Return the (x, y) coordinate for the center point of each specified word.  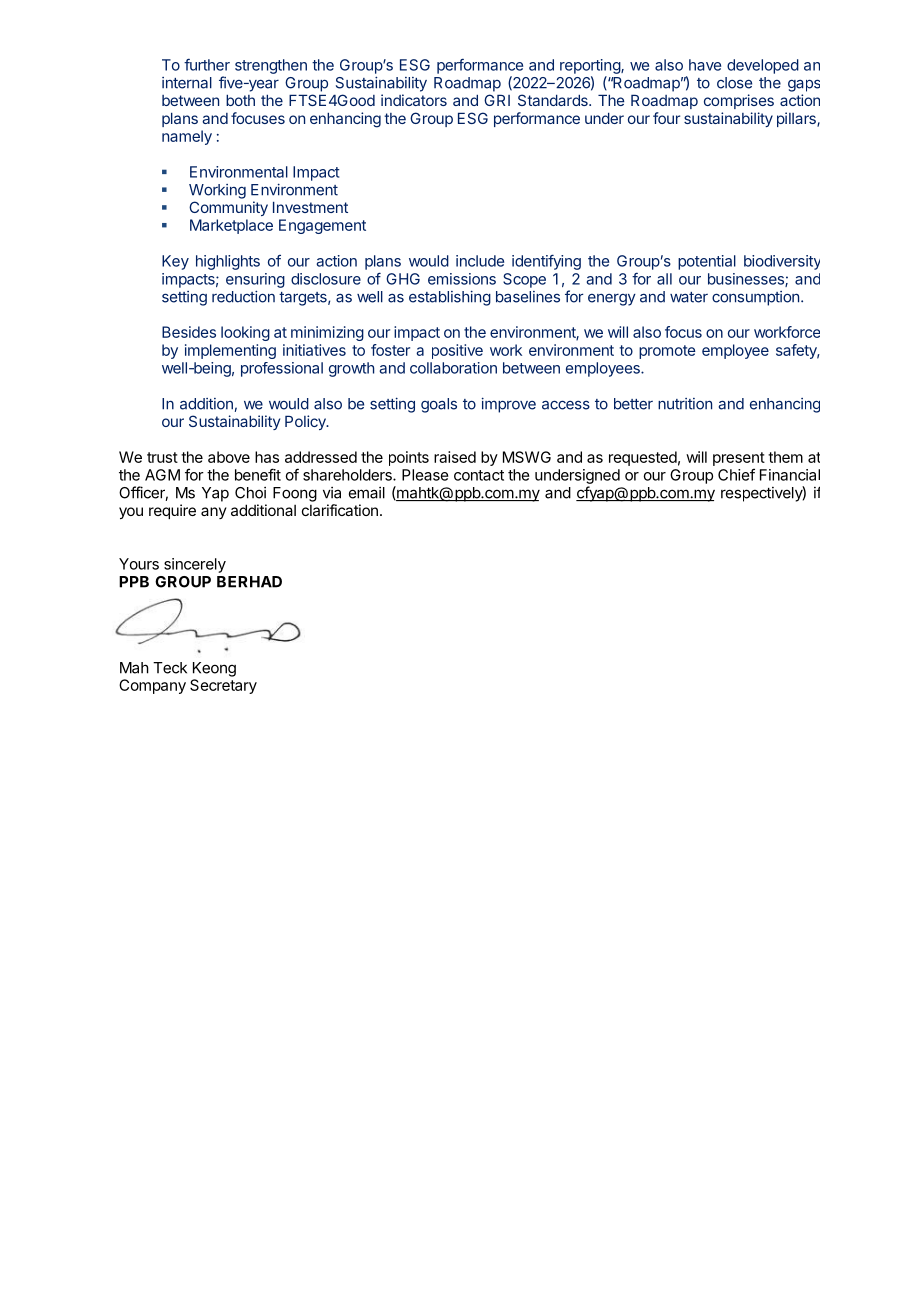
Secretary (223, 686)
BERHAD (249, 582)
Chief (736, 474)
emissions (462, 279)
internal (187, 83)
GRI (497, 100)
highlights (228, 262)
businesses (747, 280)
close (734, 83)
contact (479, 475)
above (229, 457)
